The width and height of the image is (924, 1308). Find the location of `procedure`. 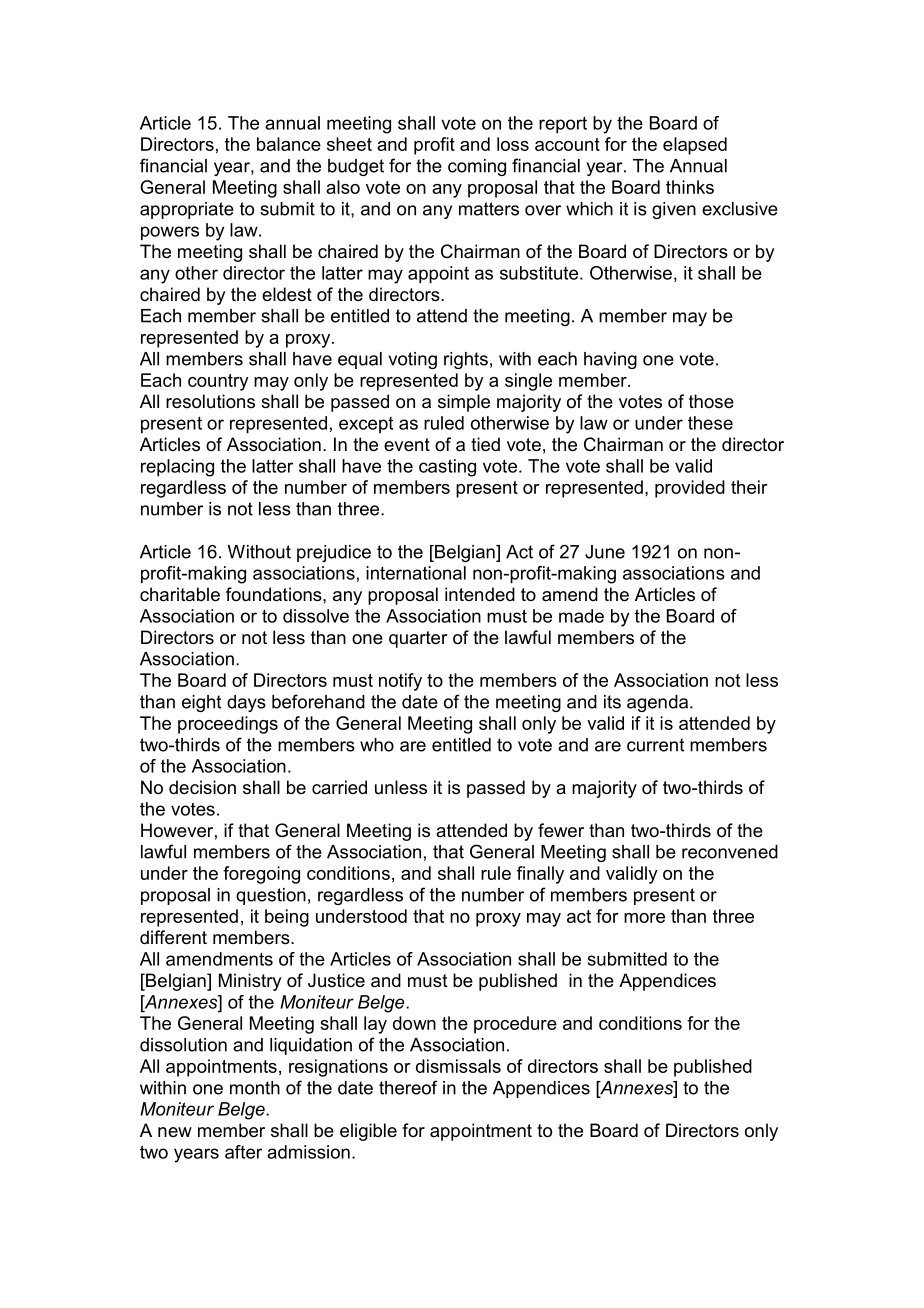

procedure is located at coordinates (515, 1025).
